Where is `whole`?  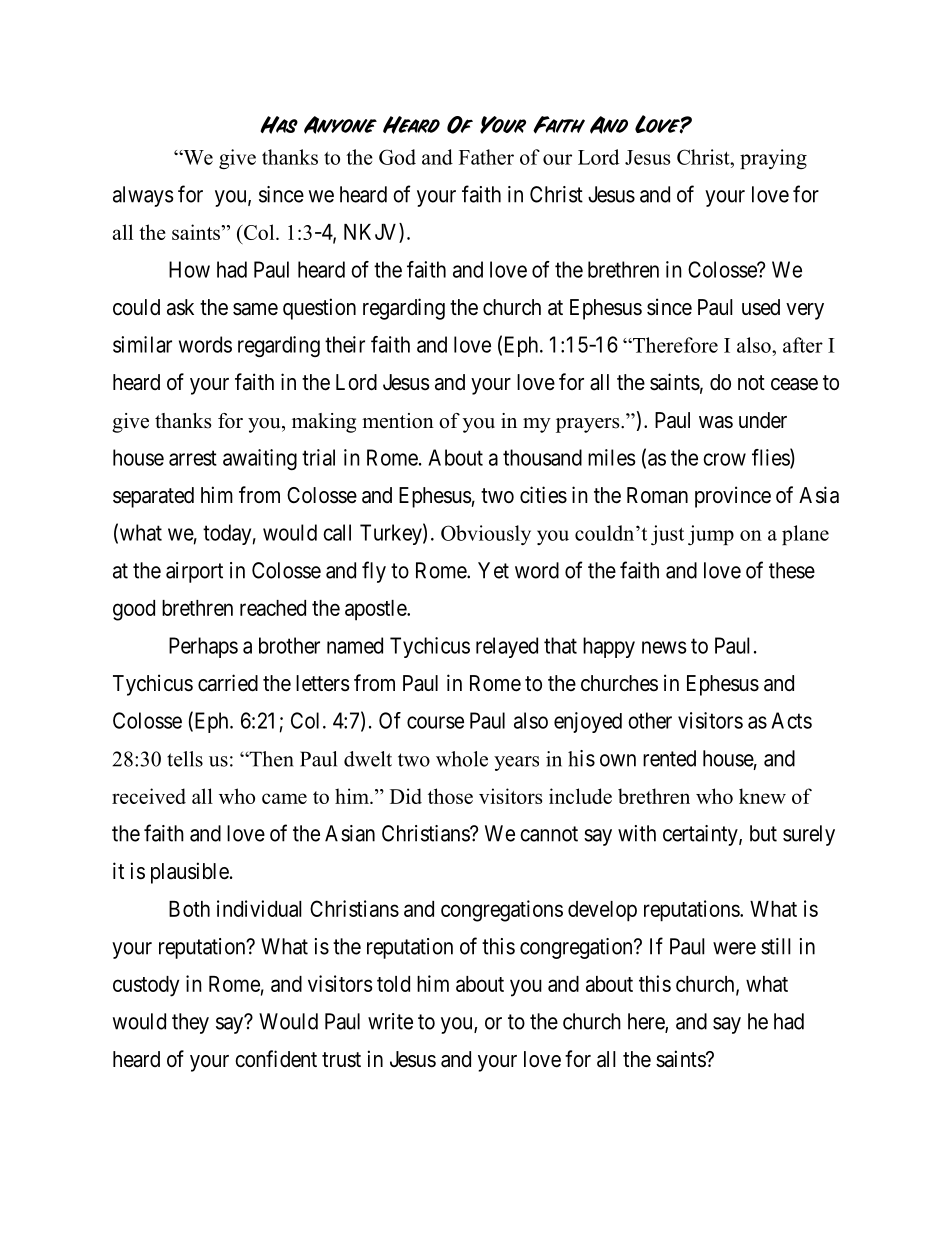
whole is located at coordinates (462, 759).
